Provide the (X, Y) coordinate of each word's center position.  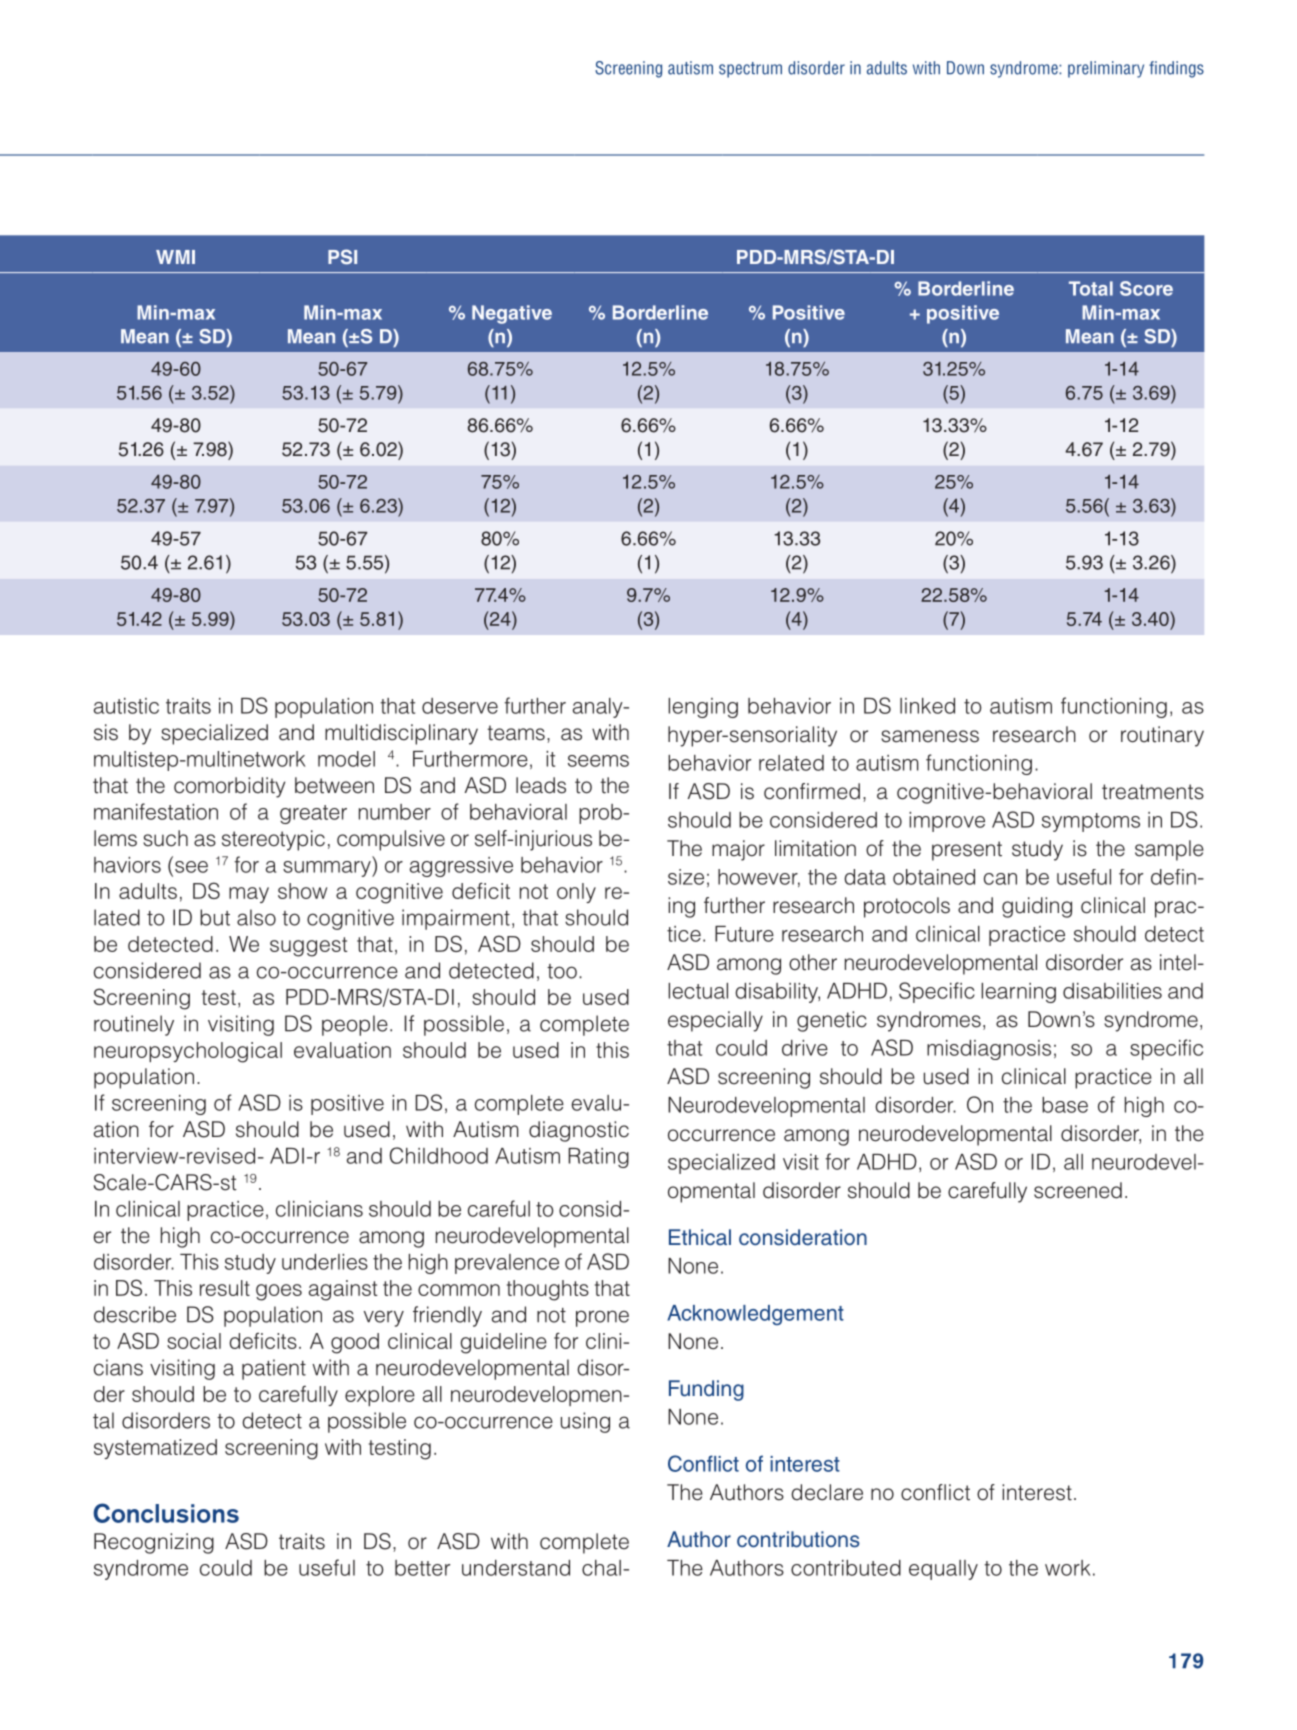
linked (927, 706)
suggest (309, 947)
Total (1091, 288)
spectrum (750, 70)
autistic (126, 706)
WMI (175, 257)
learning (1018, 993)
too (562, 971)
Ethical (700, 1237)
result (225, 1288)
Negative (512, 314)
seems (598, 761)
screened (1078, 1190)
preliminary (1106, 69)
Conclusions (166, 1513)
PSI (342, 257)
